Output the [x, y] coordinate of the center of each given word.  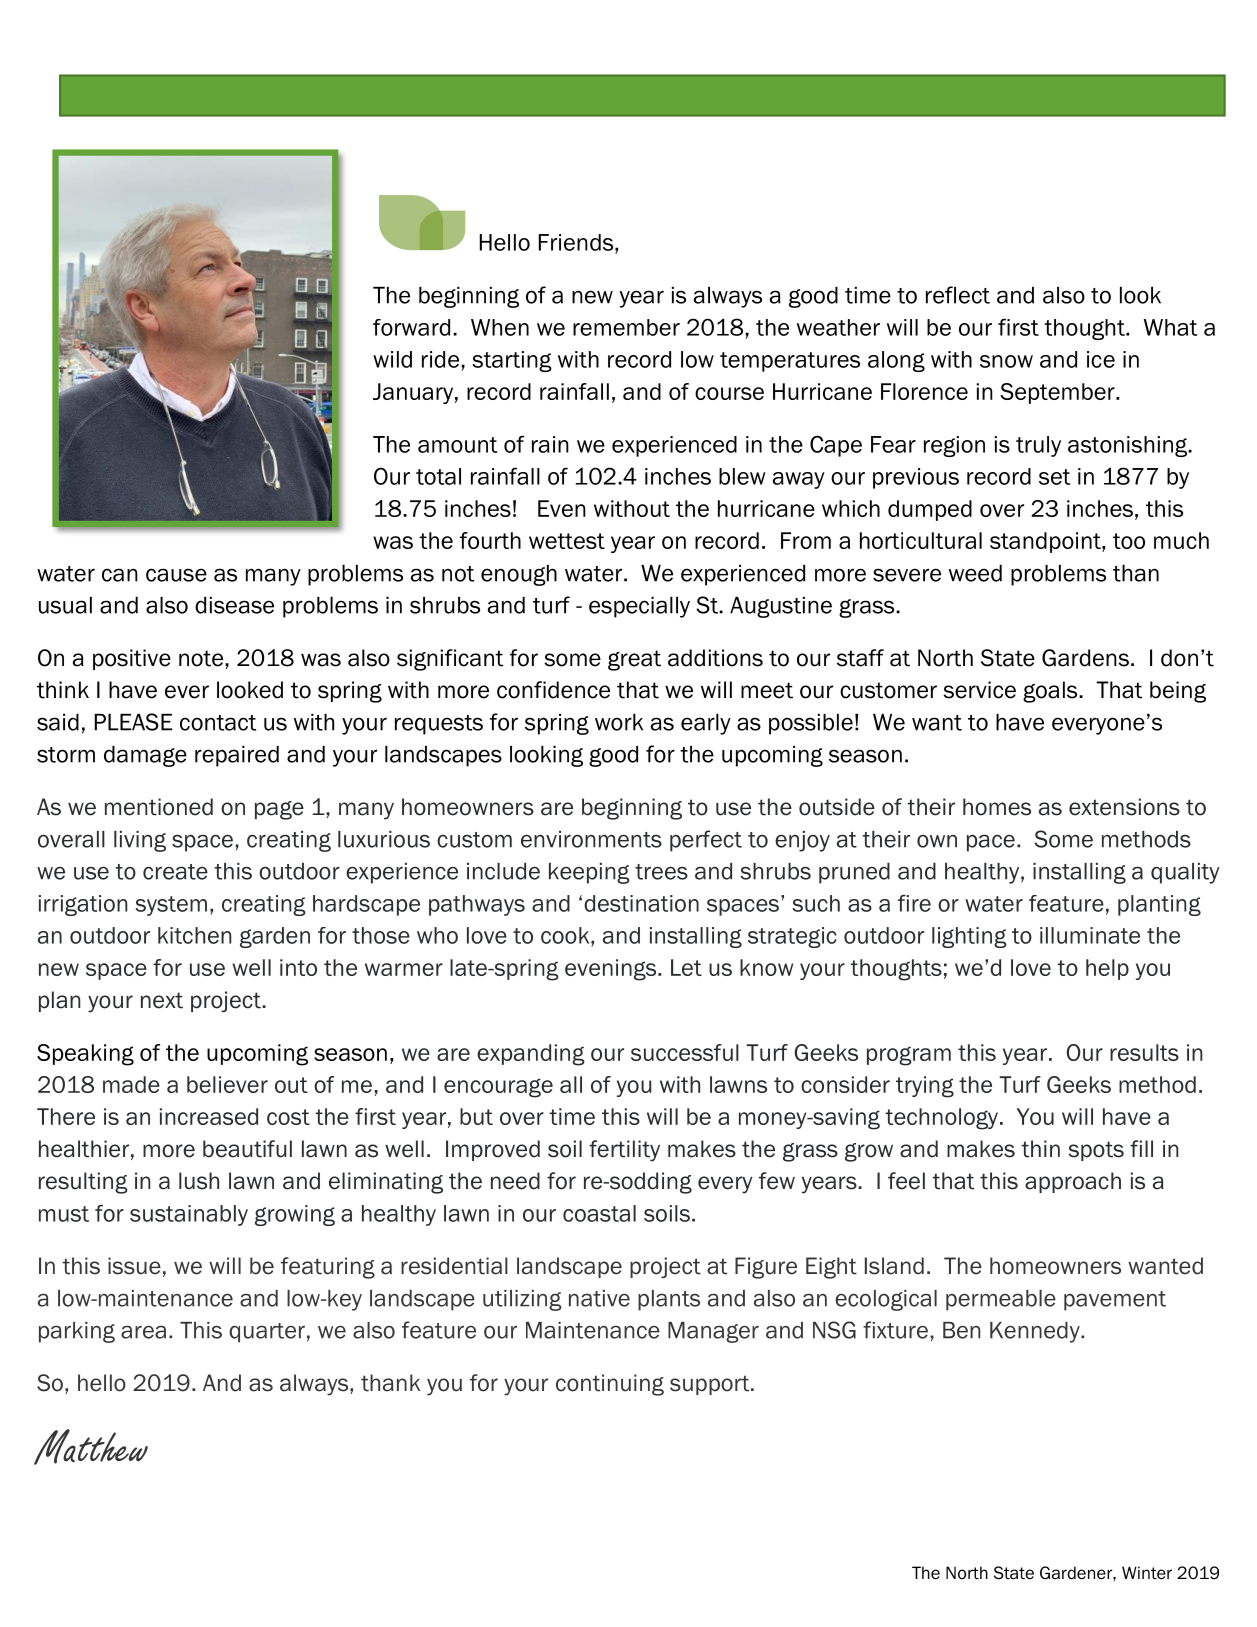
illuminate [1090, 935]
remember [626, 327]
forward [411, 327]
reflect [958, 295]
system [171, 906]
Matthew [91, 1447]
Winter [1147, 1573]
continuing [610, 1385]
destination [641, 903]
